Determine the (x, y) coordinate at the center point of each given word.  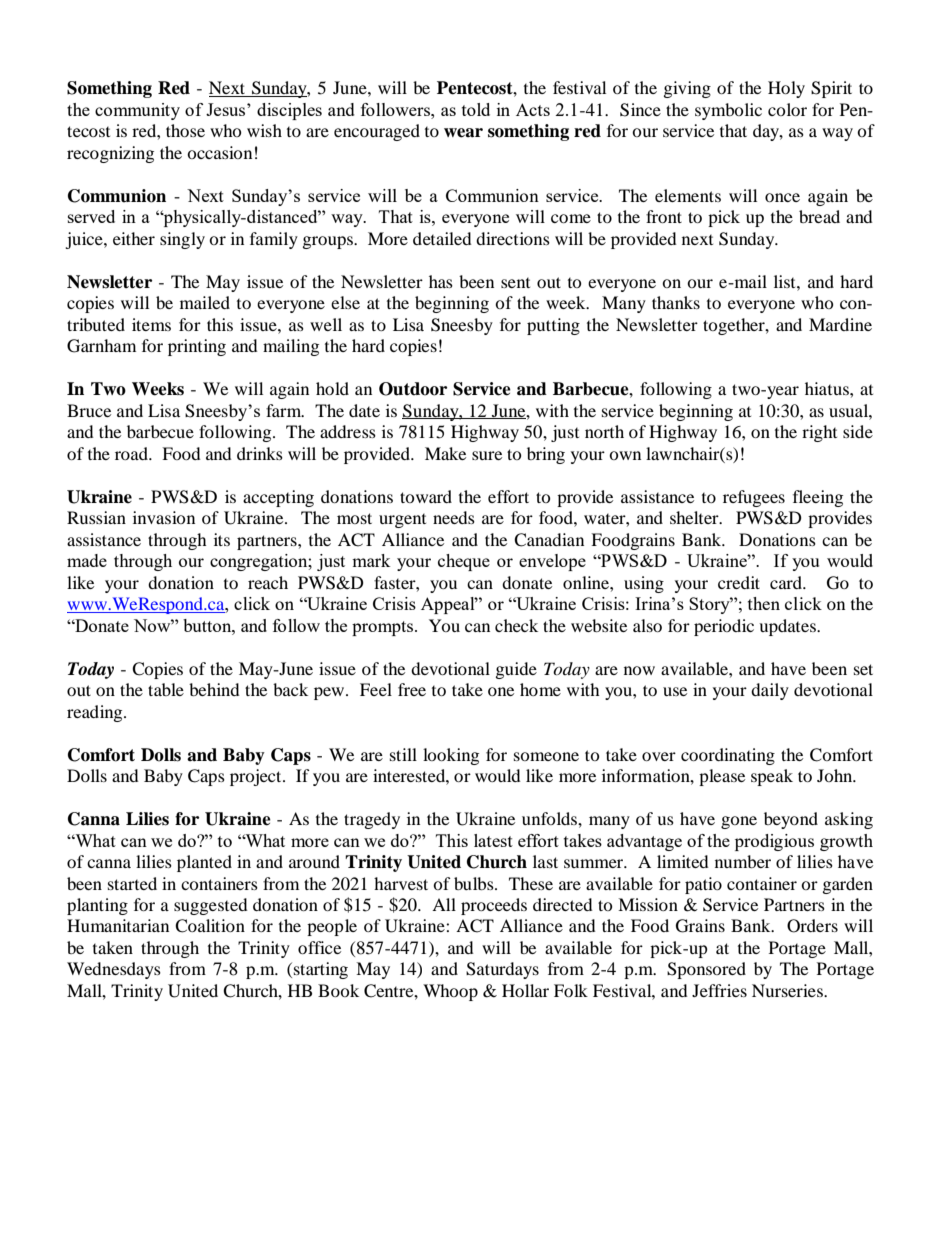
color (787, 109)
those (185, 130)
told (476, 109)
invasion (164, 517)
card (787, 582)
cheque (464, 562)
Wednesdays (114, 970)
